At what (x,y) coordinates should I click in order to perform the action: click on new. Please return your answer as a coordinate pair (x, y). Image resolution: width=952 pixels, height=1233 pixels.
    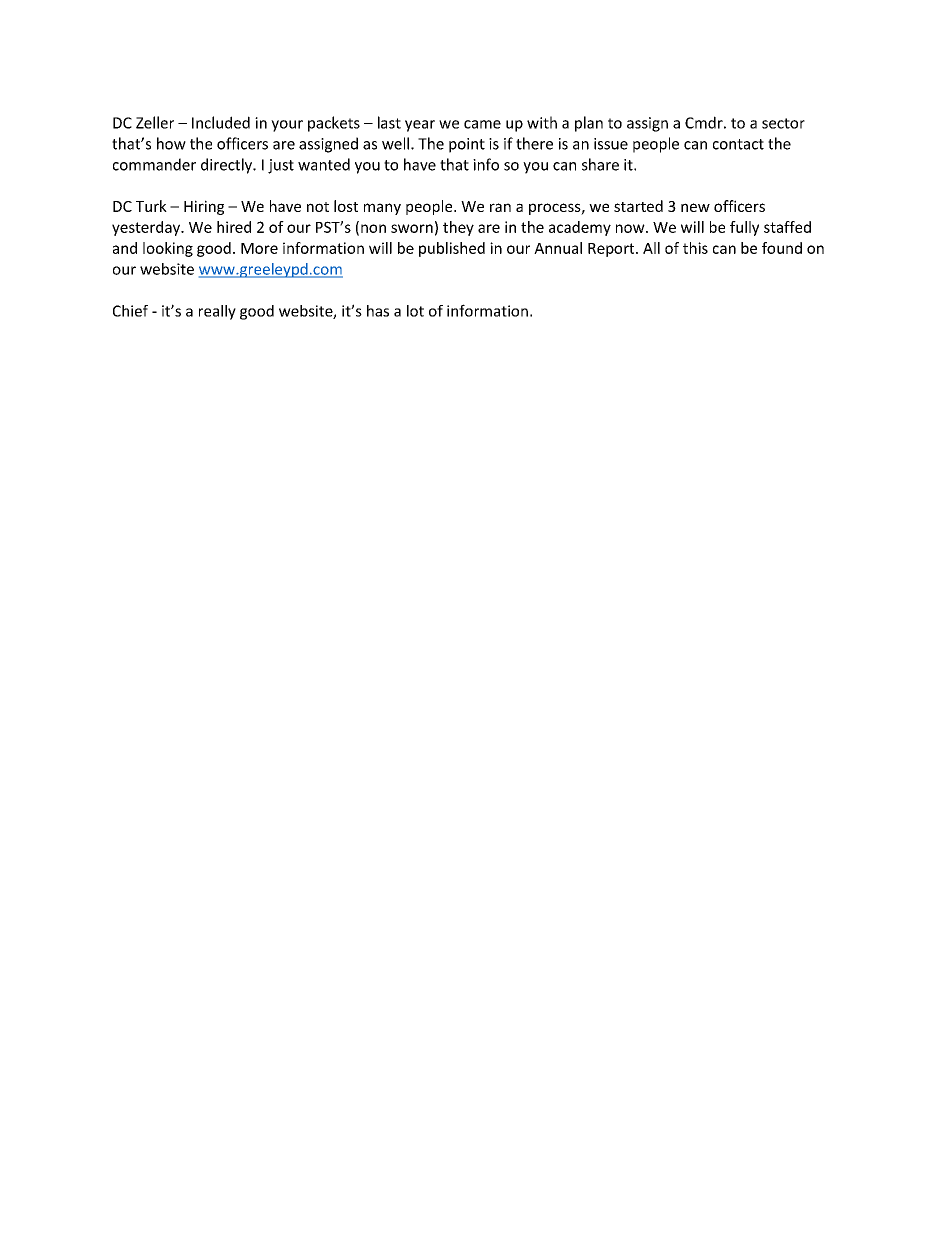
    Looking at the image, I should click on (695, 207).
